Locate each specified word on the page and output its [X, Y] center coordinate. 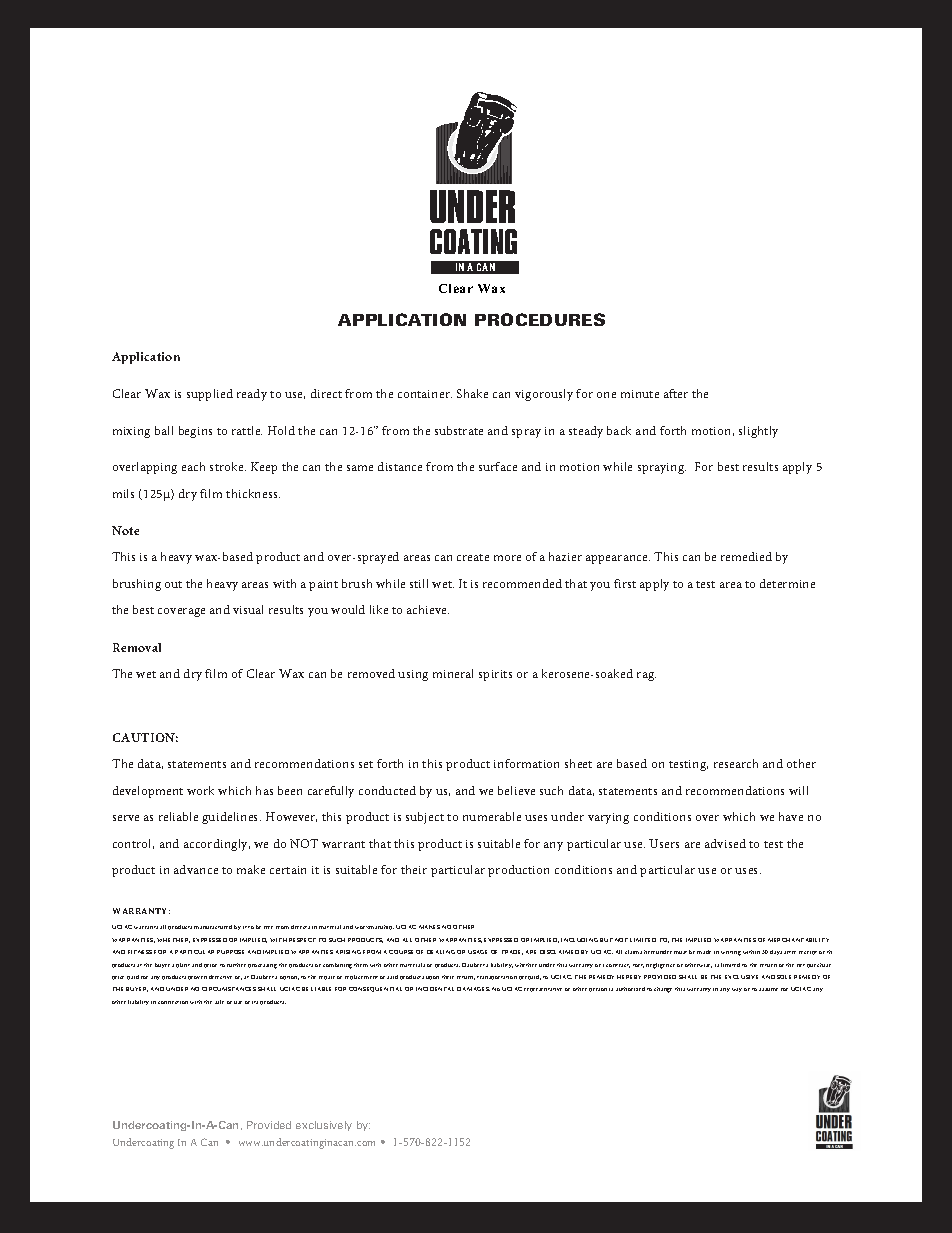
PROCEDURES [540, 319]
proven [197, 978]
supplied [210, 395]
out [173, 584]
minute [640, 394]
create [473, 557]
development [148, 792]
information [526, 763]
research [736, 763]
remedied [746, 556]
